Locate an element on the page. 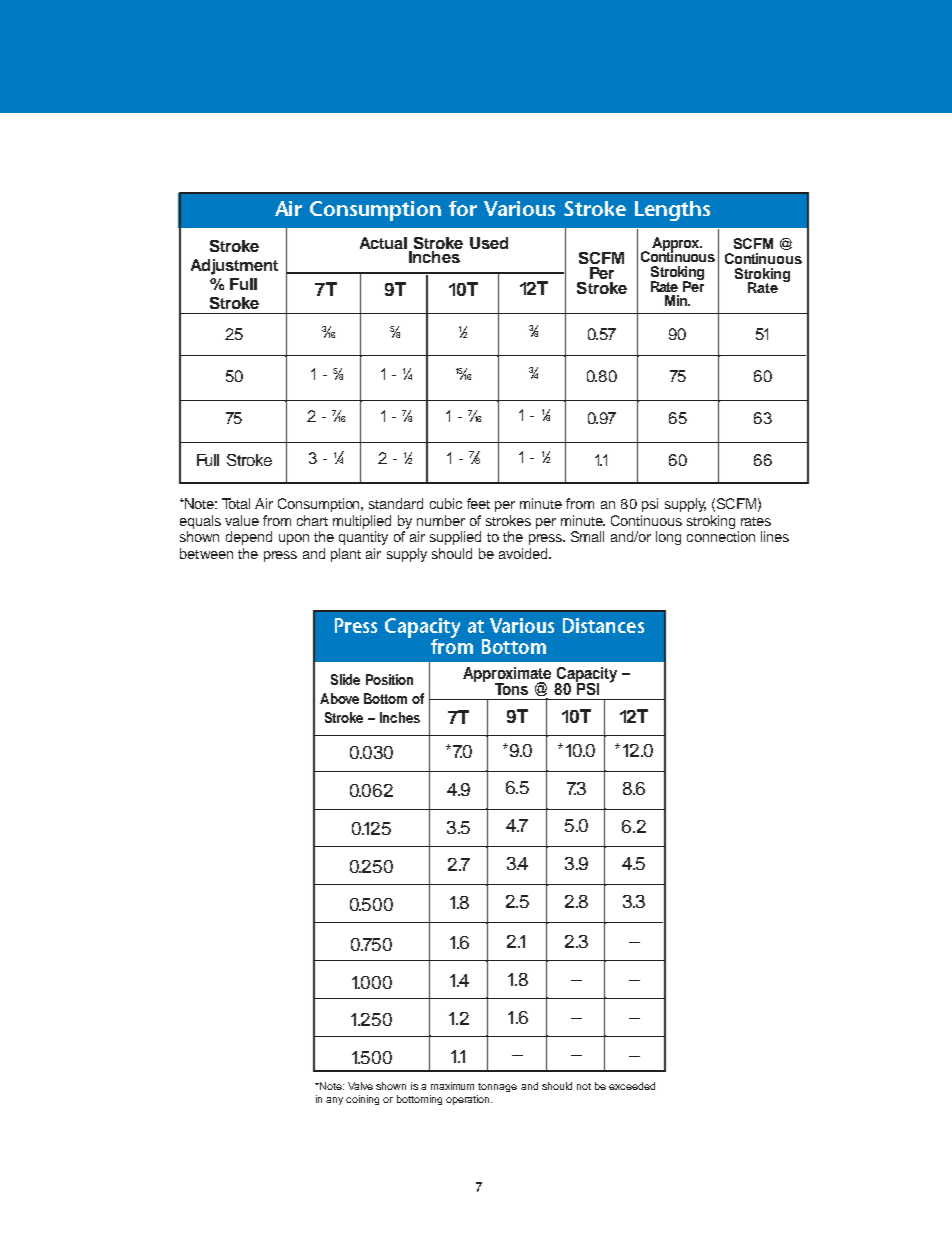 This document has width=952, height=1233. Above is located at coordinates (339, 698).
